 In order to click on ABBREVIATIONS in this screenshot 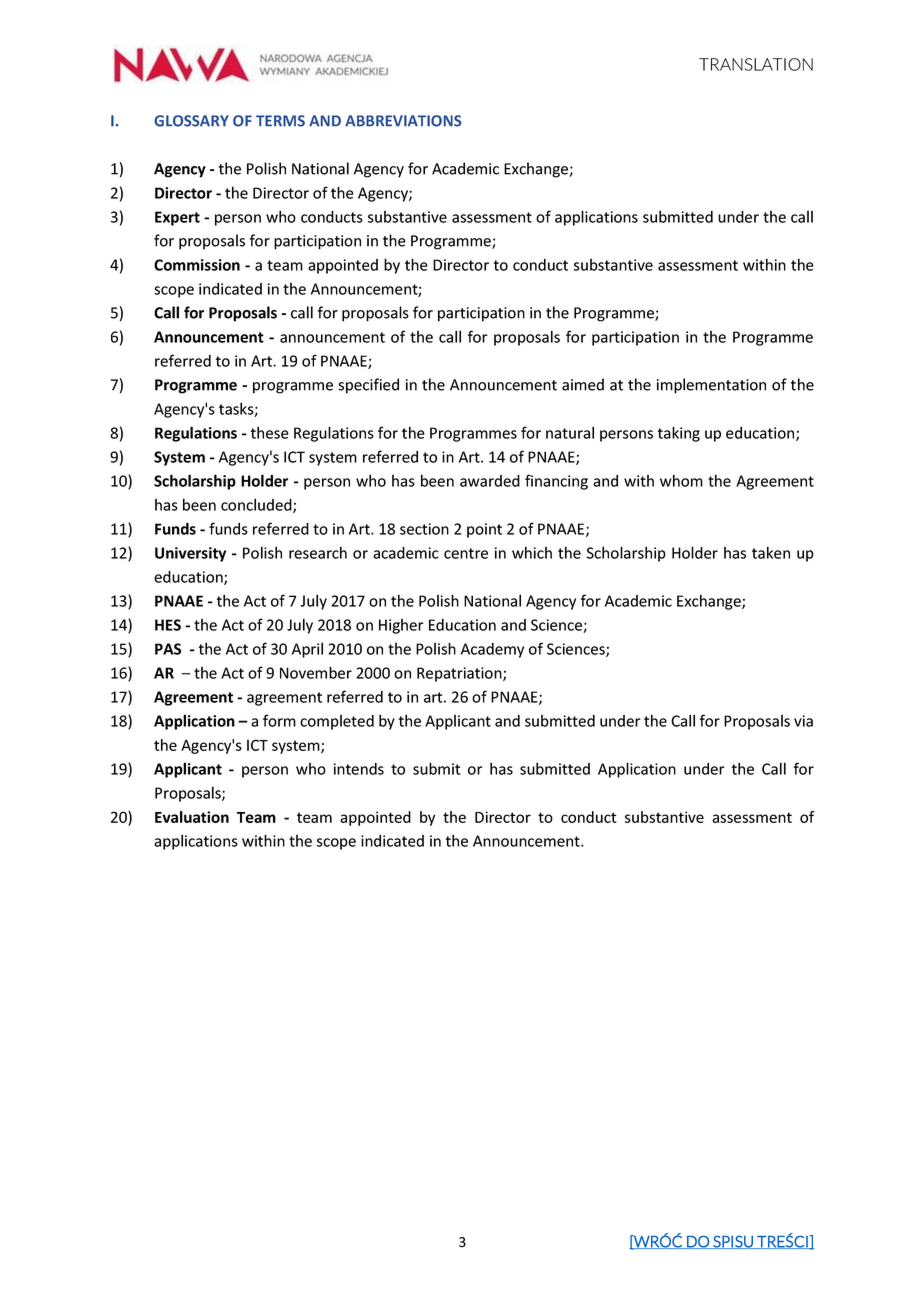, I will do `click(403, 121)`.
